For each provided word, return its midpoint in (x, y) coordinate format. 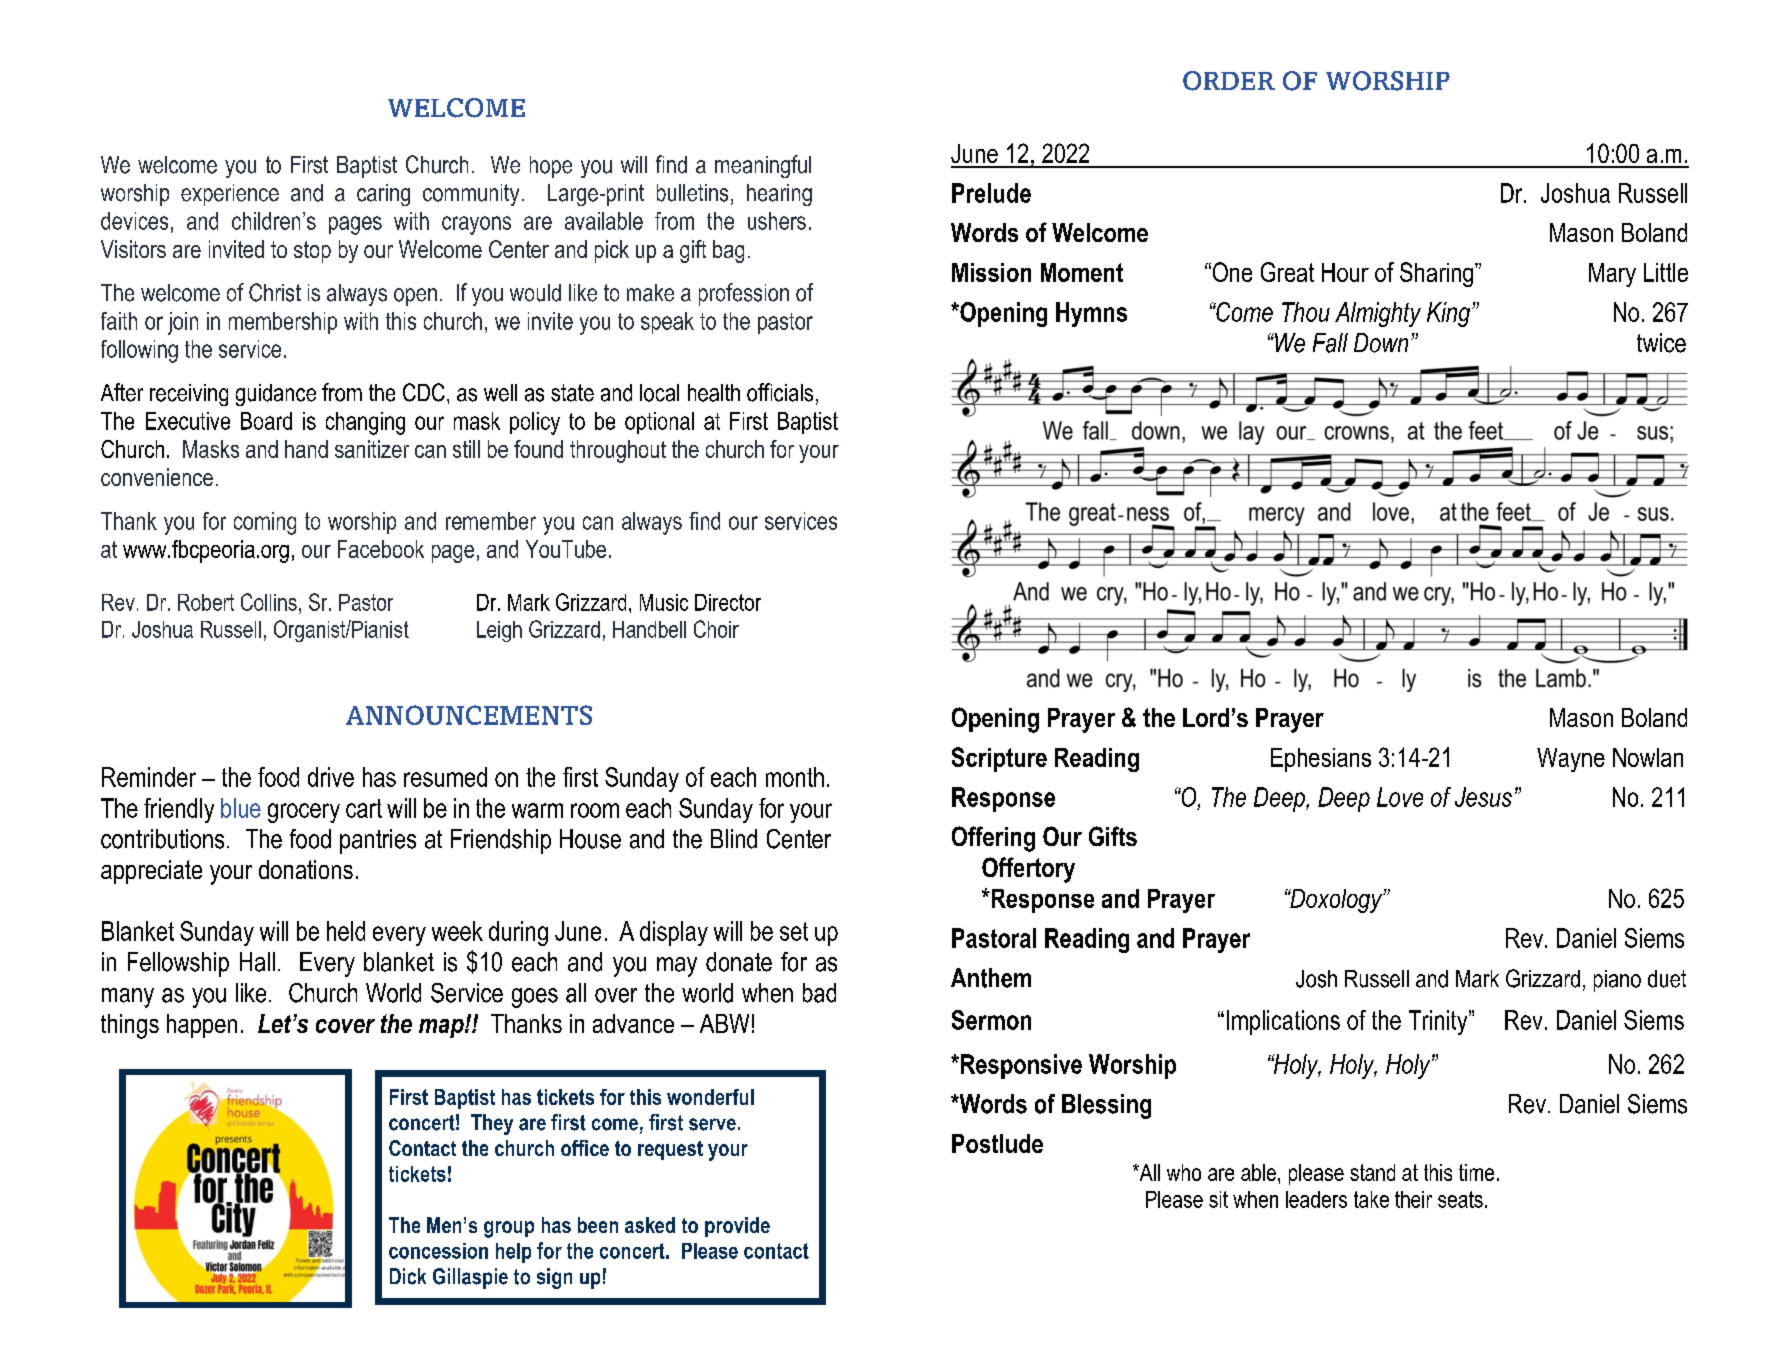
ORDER (1229, 81)
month (795, 777)
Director (728, 602)
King (1450, 314)
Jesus (1483, 797)
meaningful (763, 166)
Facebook (381, 549)
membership (283, 323)
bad (819, 993)
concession (438, 1251)
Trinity (1439, 1022)
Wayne (1571, 760)
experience (230, 195)
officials (780, 392)
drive (331, 777)
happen (202, 1026)
